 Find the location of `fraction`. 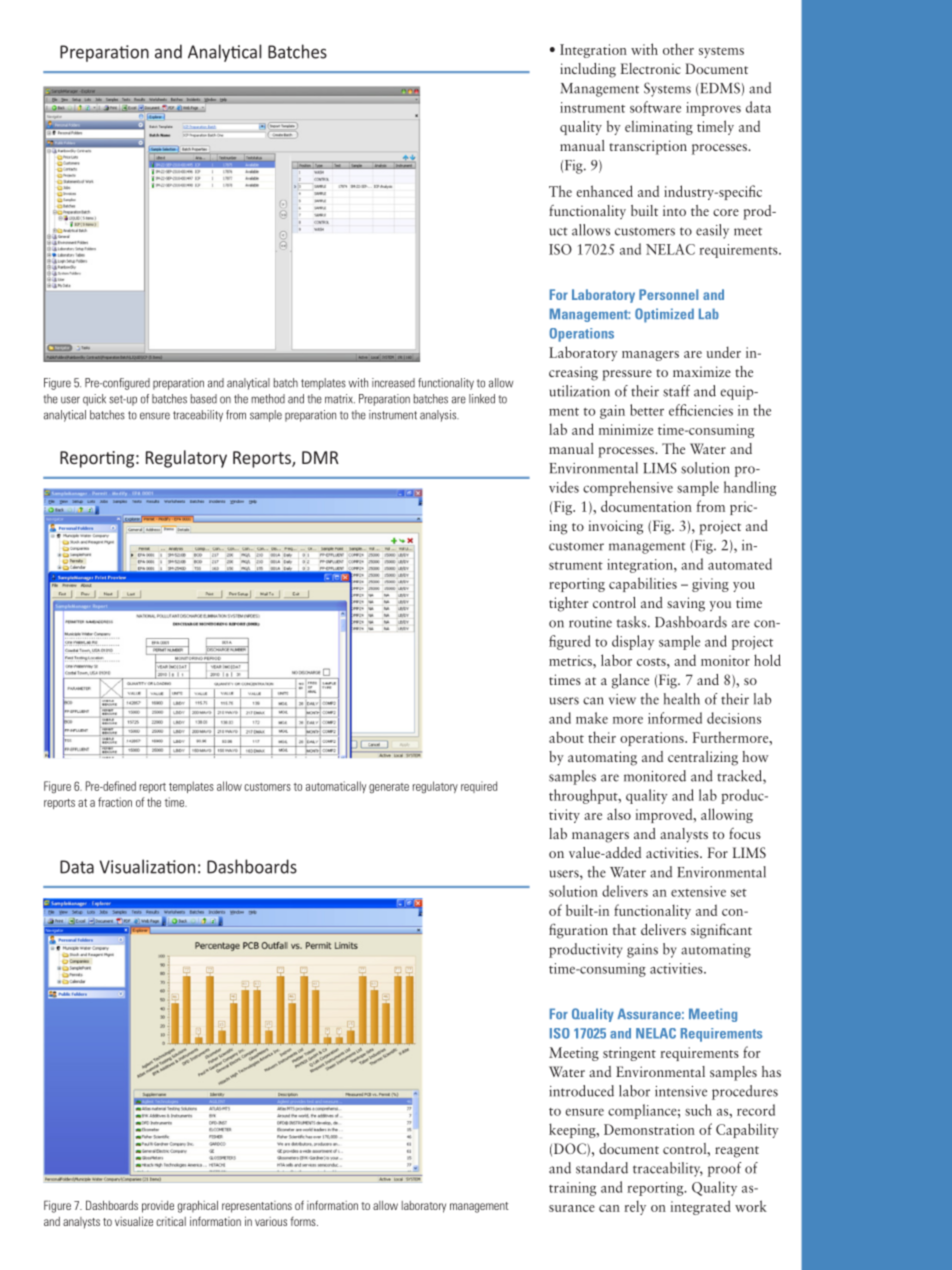

fraction is located at coordinates (115, 802).
